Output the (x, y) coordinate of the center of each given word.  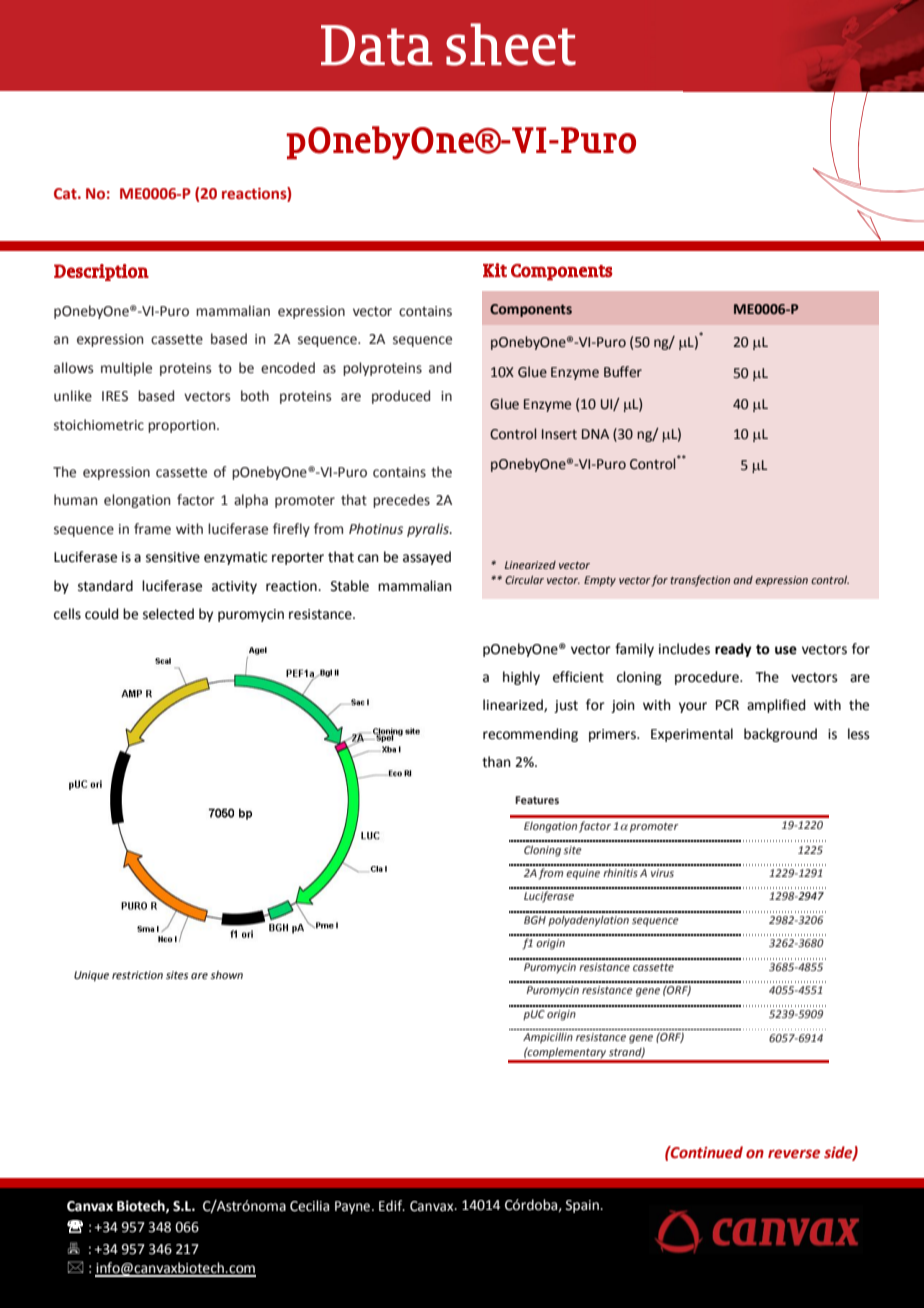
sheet (511, 44)
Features (537, 800)
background (780, 735)
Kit (495, 270)
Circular (524, 580)
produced (401, 397)
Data (377, 45)
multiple (126, 369)
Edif (392, 1205)
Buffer (623, 372)
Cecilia (309, 1206)
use (786, 650)
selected (168, 614)
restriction (137, 975)
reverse (794, 1154)
